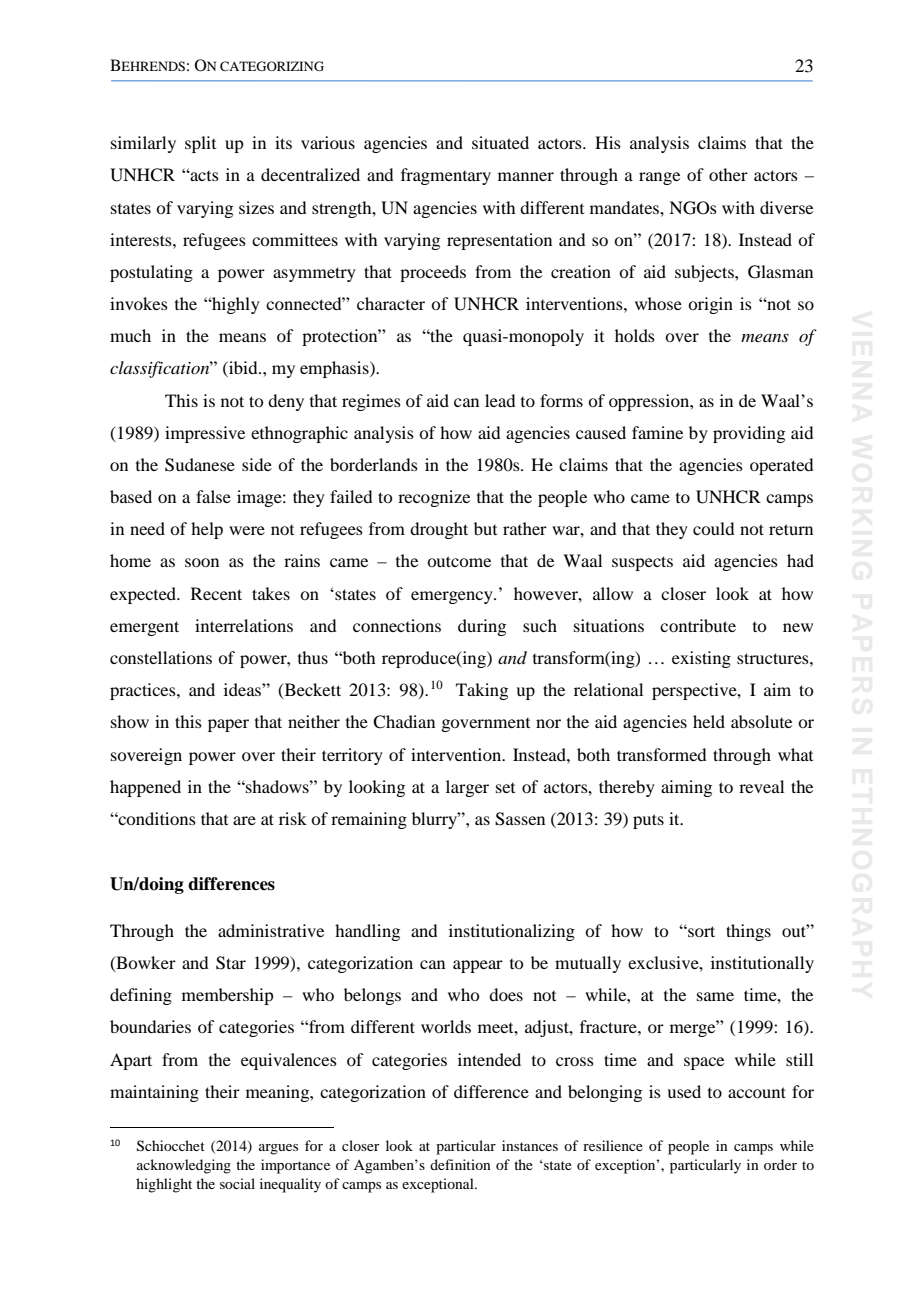 This screenshot has width=924, height=1309. Describe the element at coordinates (728, 174) in the screenshot. I see `other` at that location.
